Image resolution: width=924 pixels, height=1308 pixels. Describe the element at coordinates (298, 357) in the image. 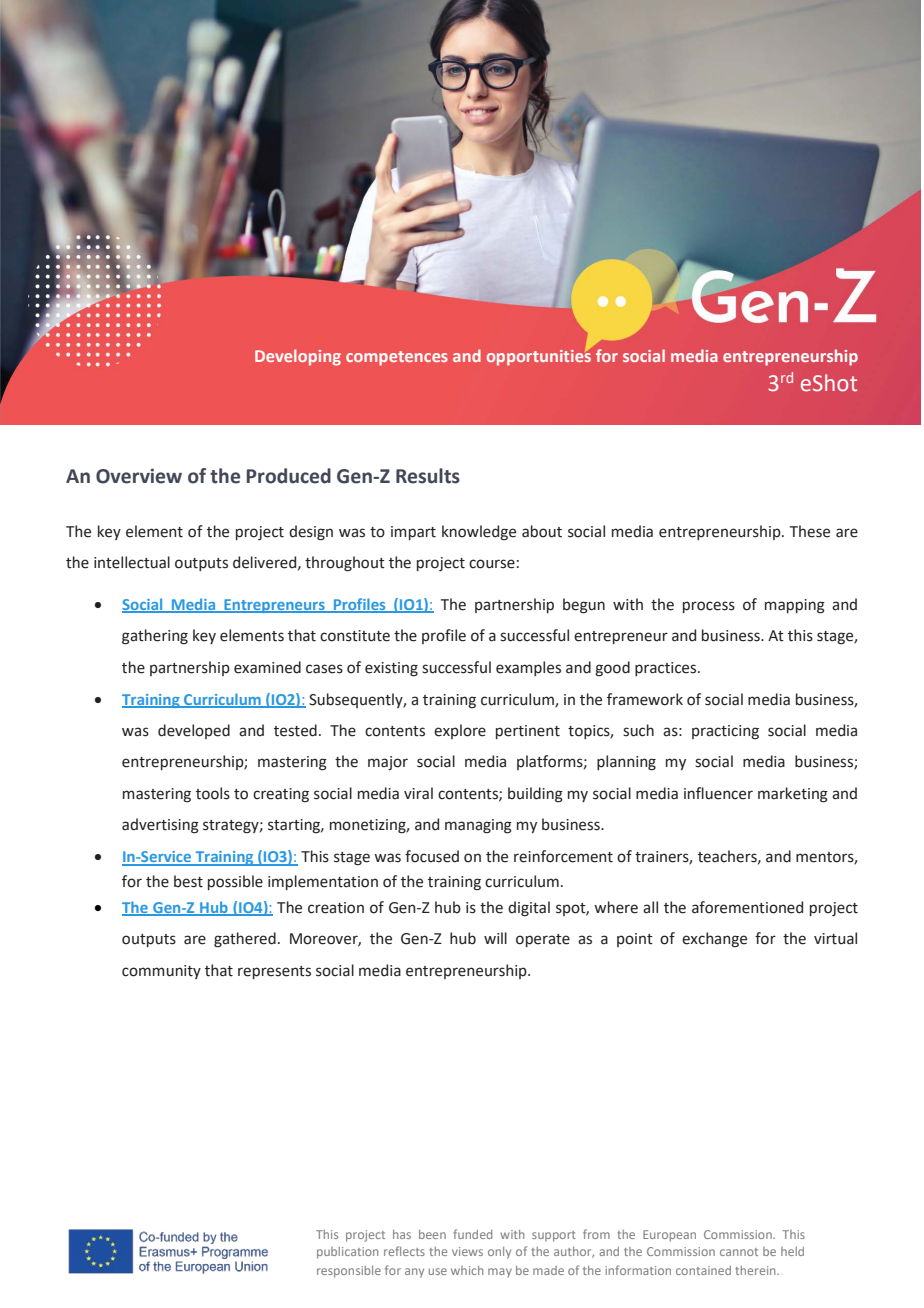

I see `Developing` at that location.
